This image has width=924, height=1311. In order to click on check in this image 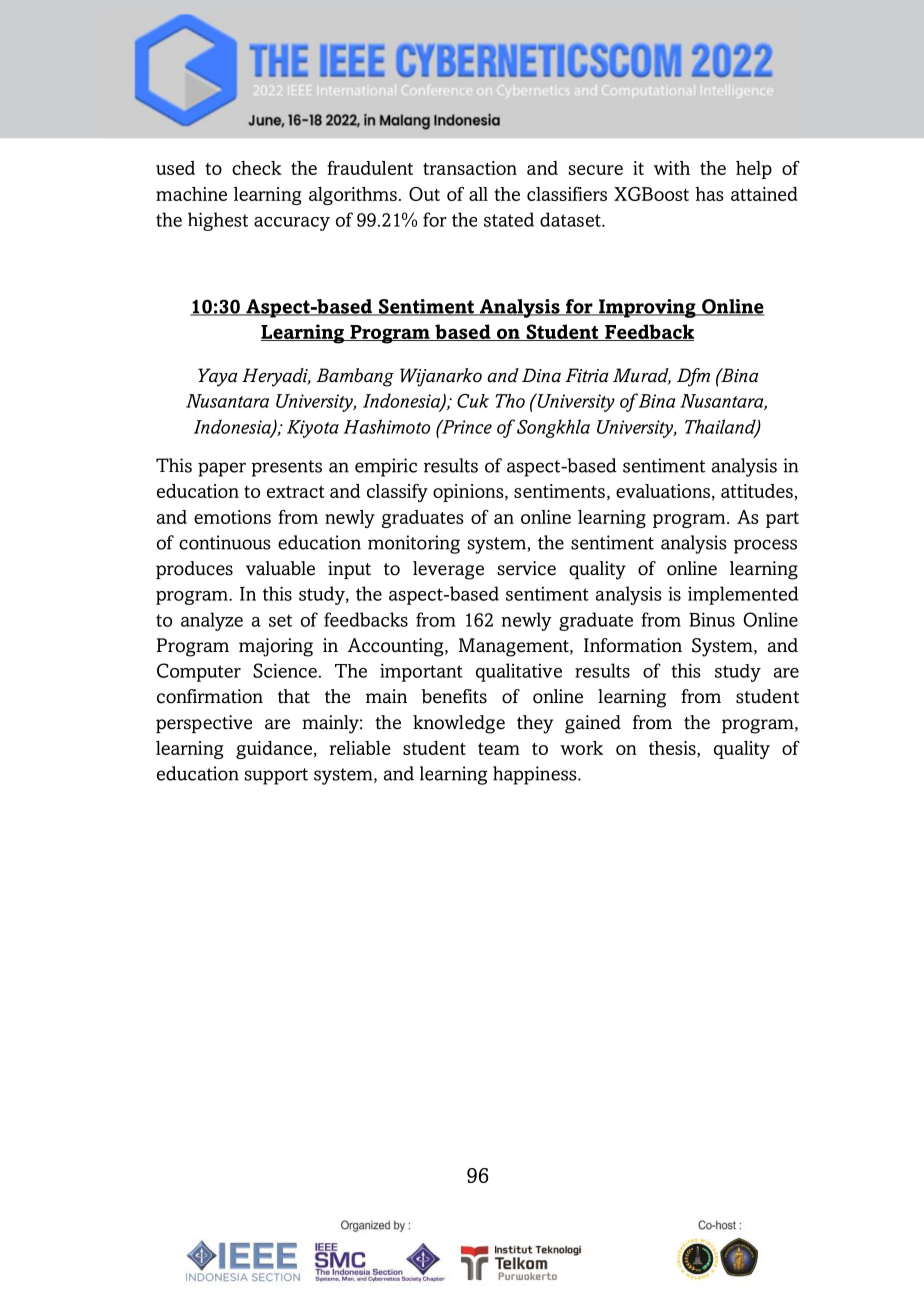, I will do `click(257, 168)`.
